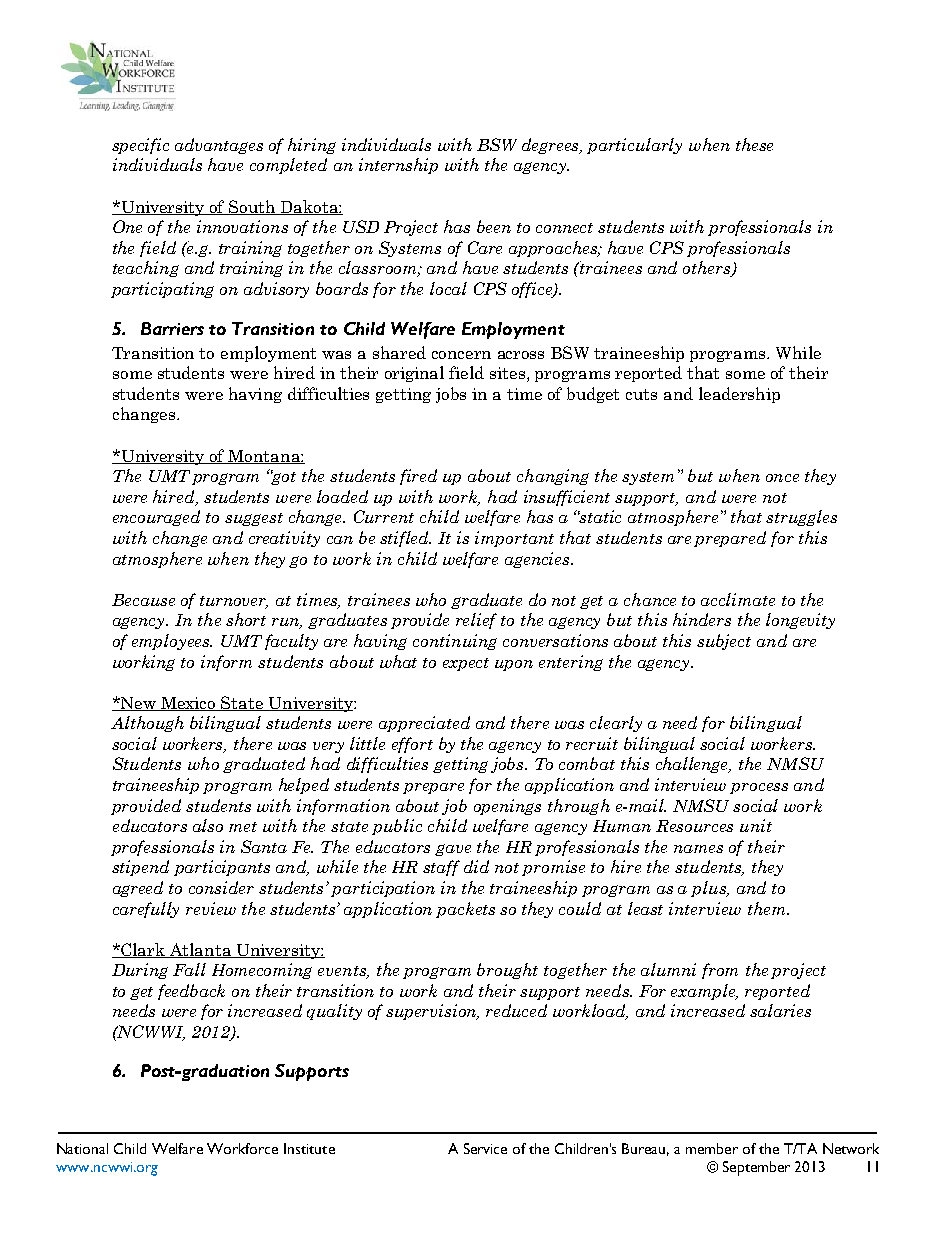 Image resolution: width=952 pixels, height=1233 pixels. I want to click on these, so click(754, 144).
